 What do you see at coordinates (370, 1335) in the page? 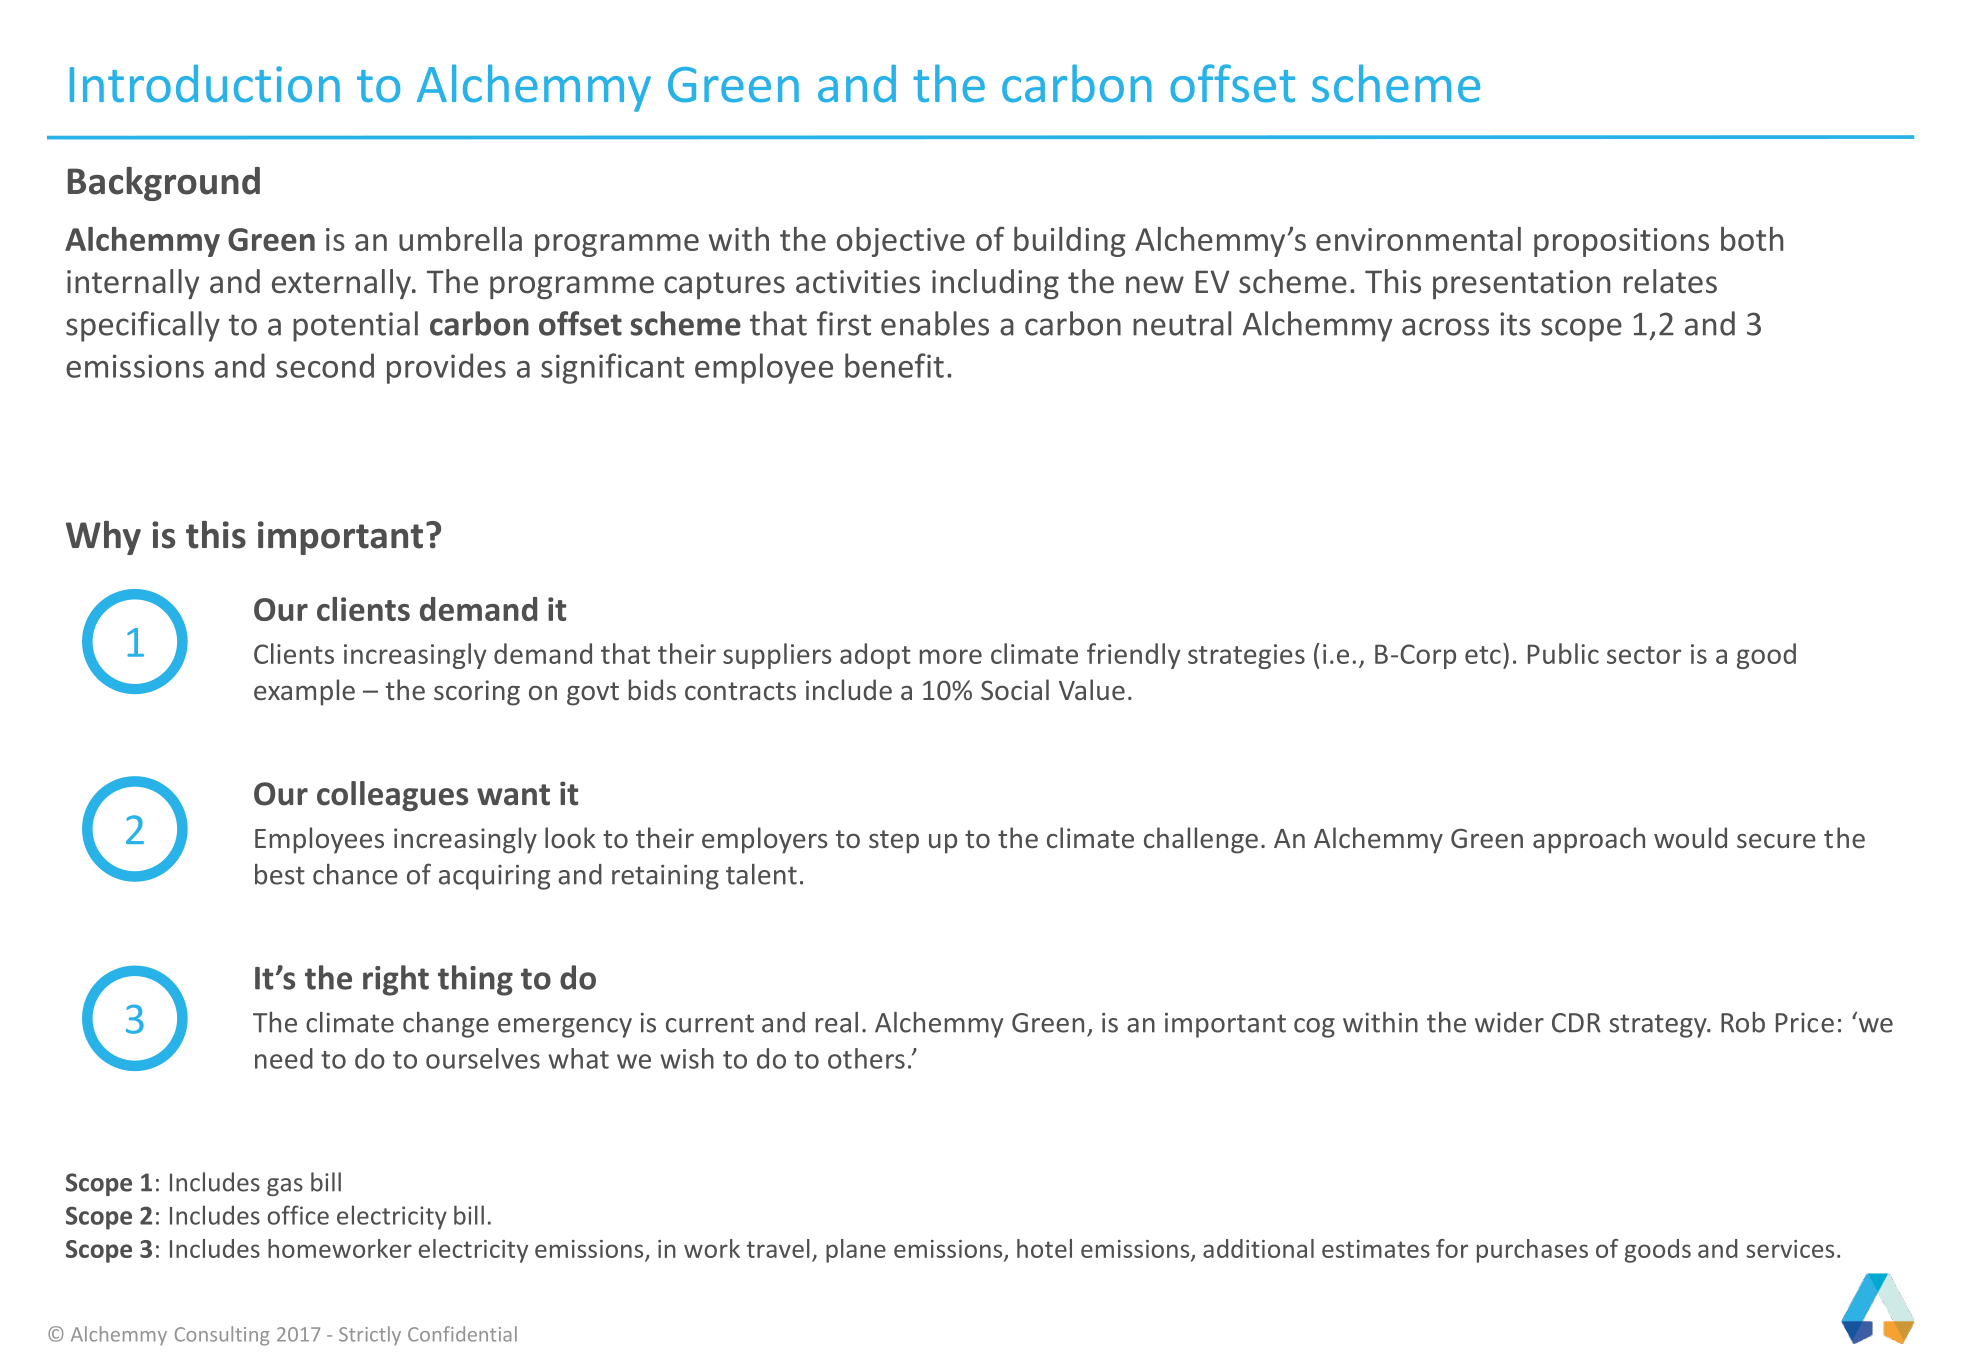
I see `Strictly` at bounding box center [370, 1335].
